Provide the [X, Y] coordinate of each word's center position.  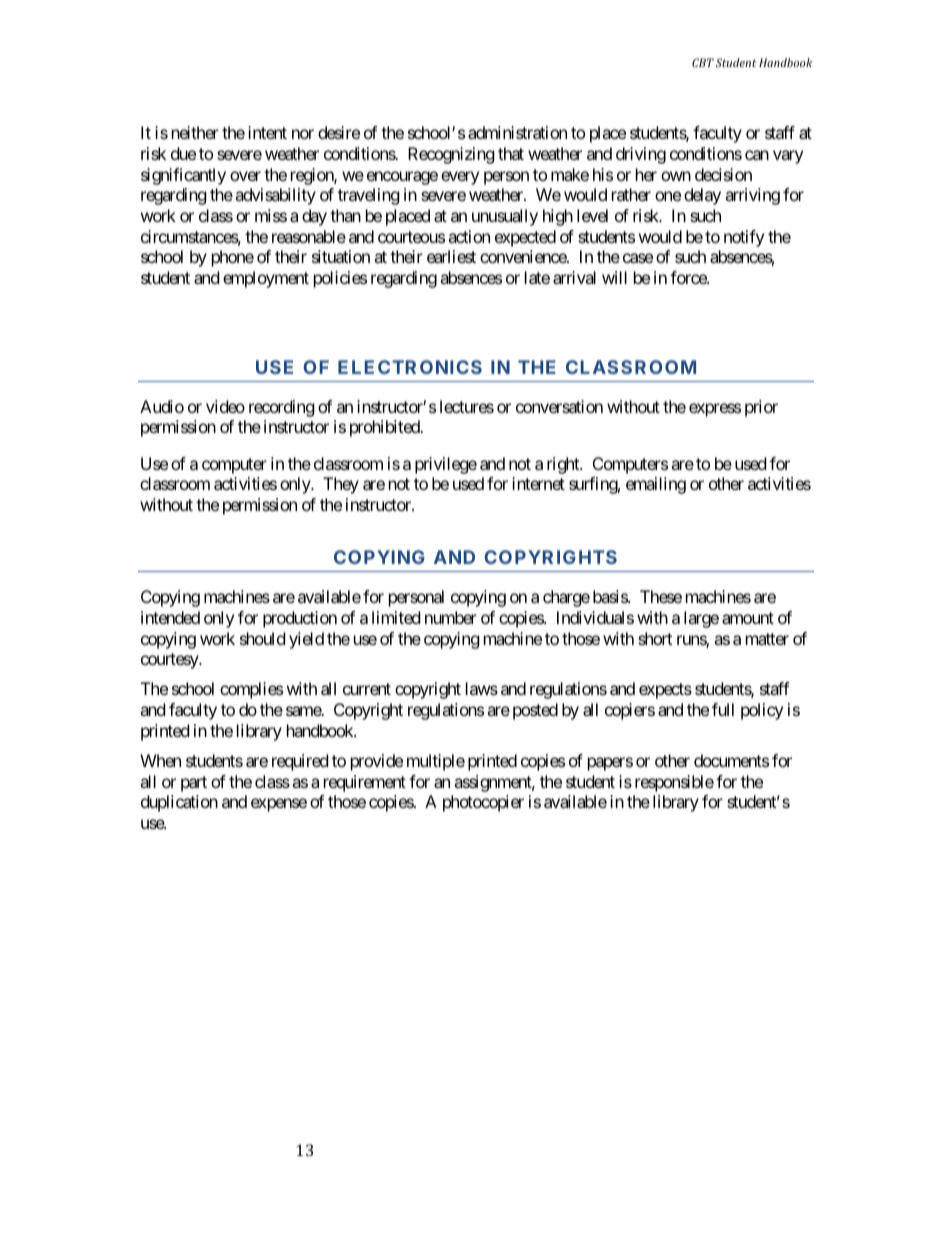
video [225, 406]
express [715, 410]
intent [267, 132]
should [262, 638]
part [194, 784]
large [701, 619]
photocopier [483, 803]
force [689, 277]
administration [517, 132]
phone [233, 258]
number [451, 617]
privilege [446, 465]
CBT [703, 62]
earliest [451, 256]
